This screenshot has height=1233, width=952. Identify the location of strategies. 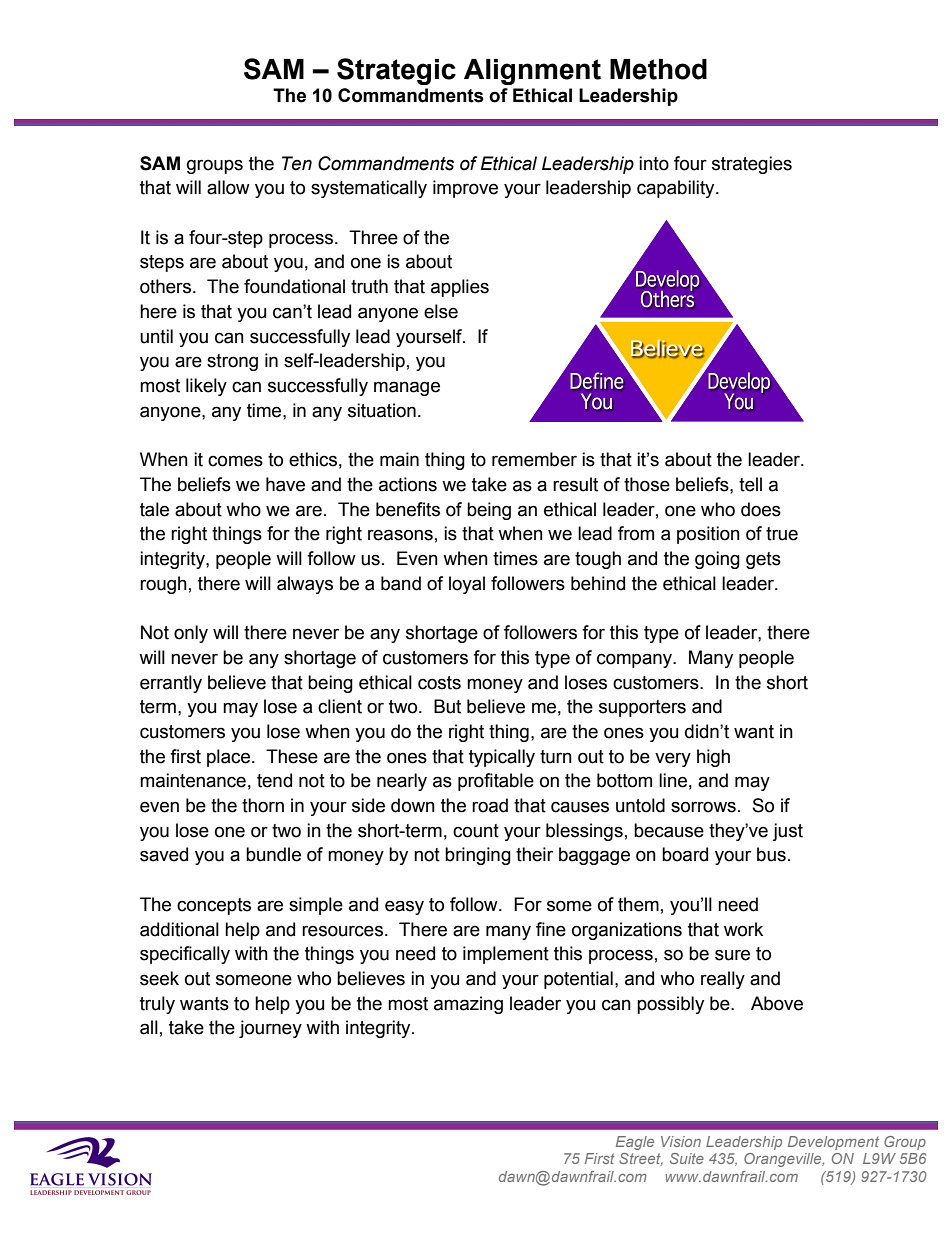
(752, 165).
